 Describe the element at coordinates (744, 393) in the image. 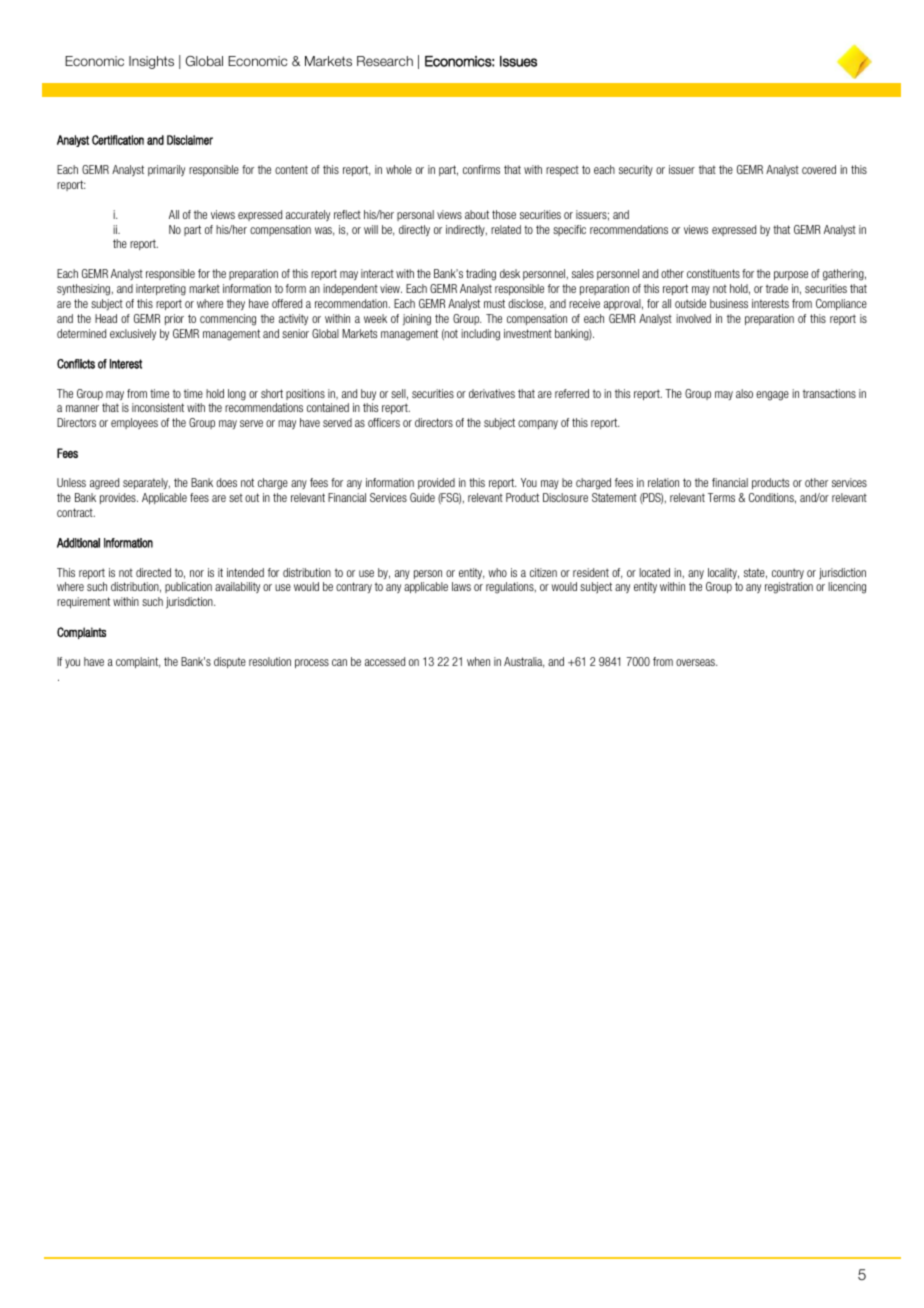

I see `also` at that location.
